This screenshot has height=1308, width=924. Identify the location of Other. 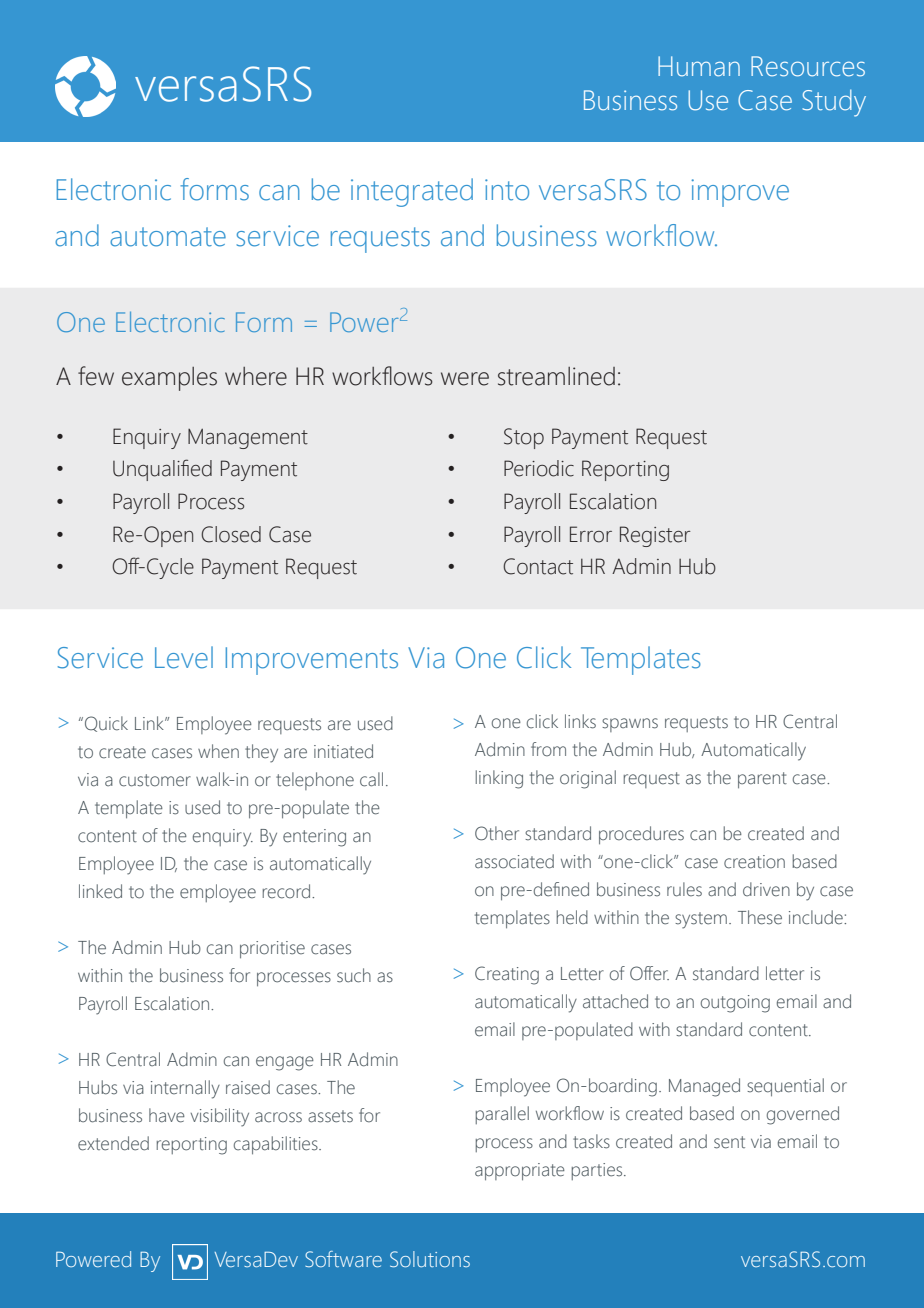
(497, 833).
